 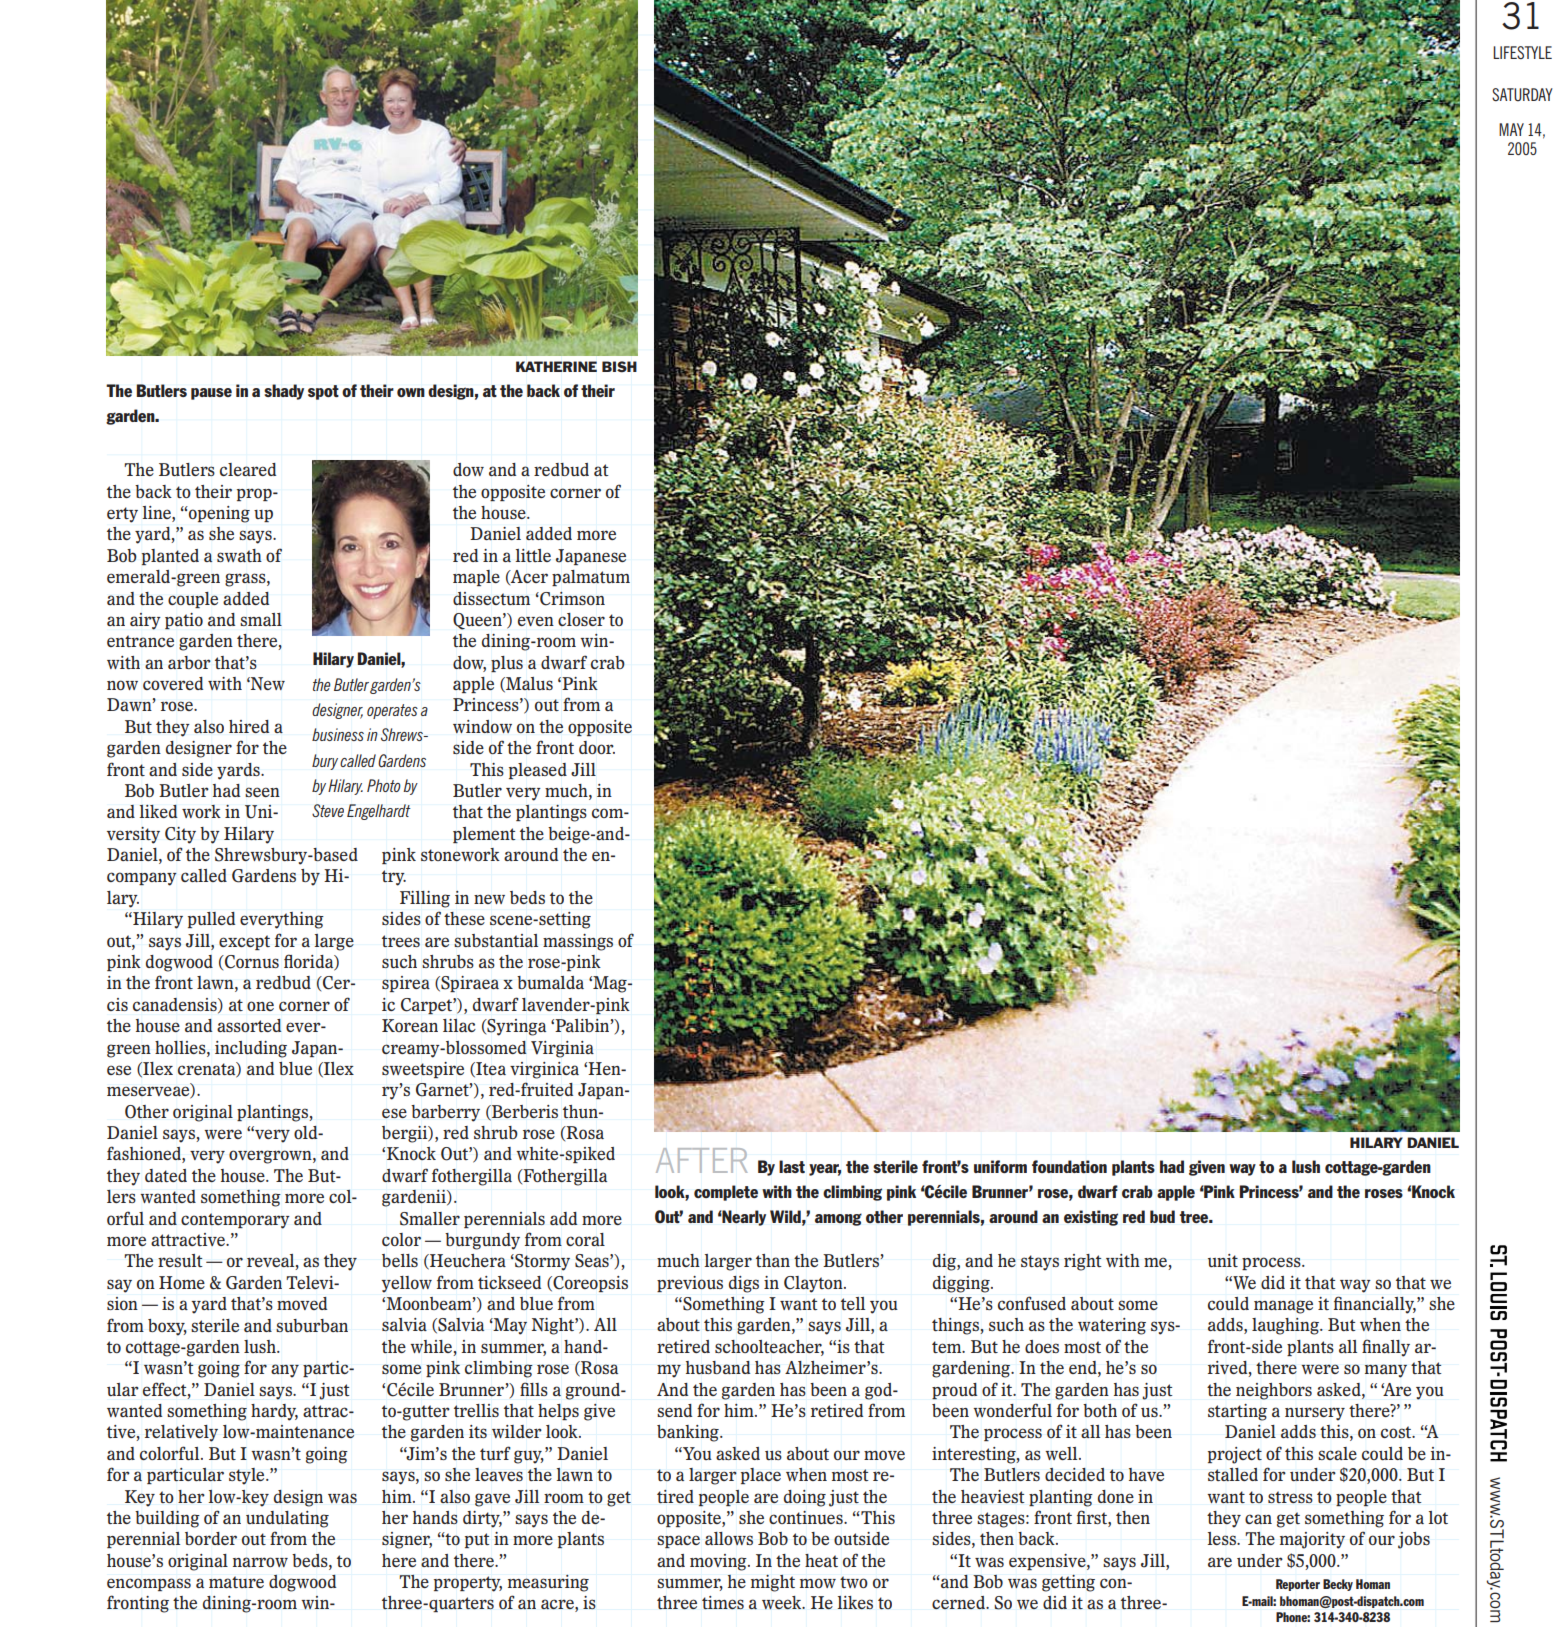 I want to click on closer, so click(x=581, y=619).
